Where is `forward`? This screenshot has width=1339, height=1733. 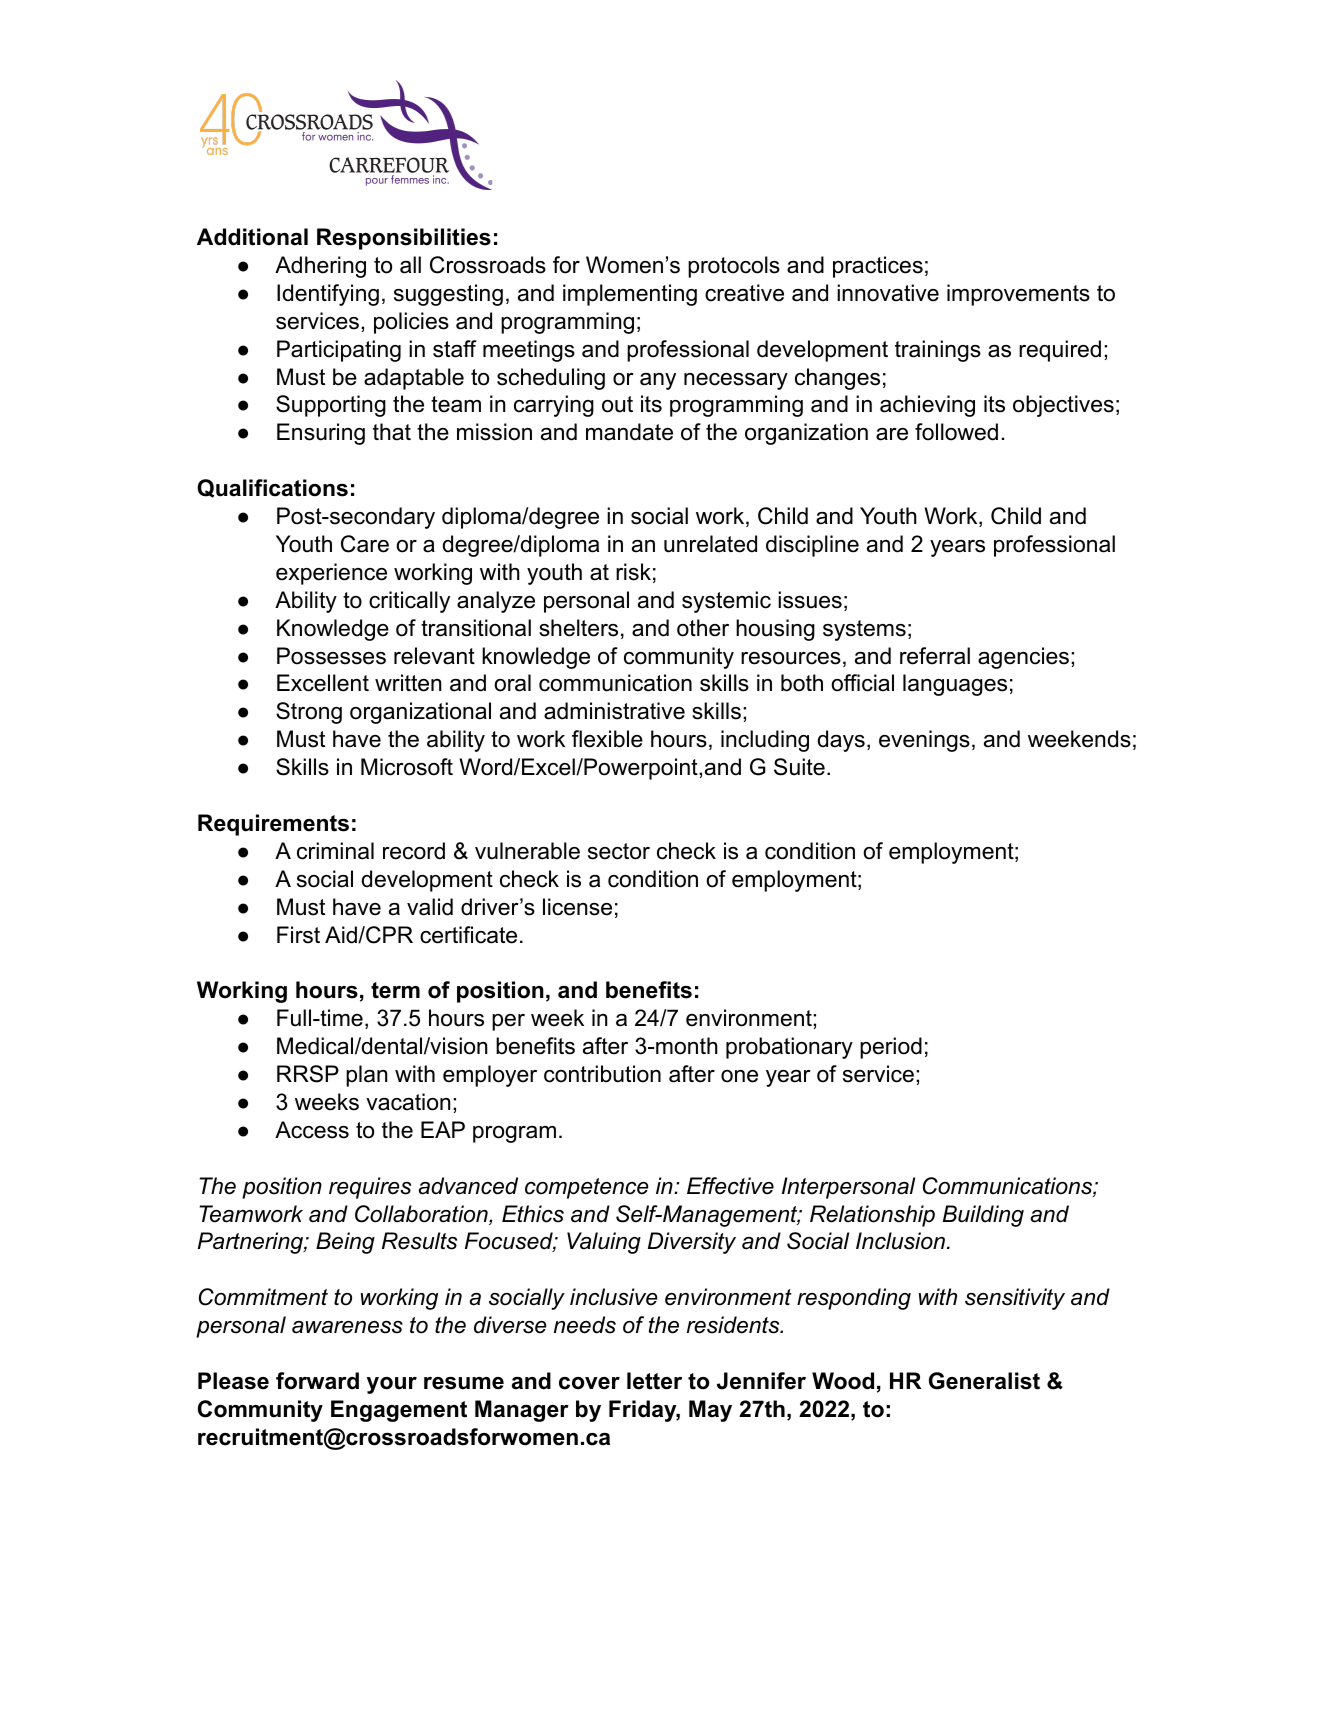
forward is located at coordinates (317, 1381).
